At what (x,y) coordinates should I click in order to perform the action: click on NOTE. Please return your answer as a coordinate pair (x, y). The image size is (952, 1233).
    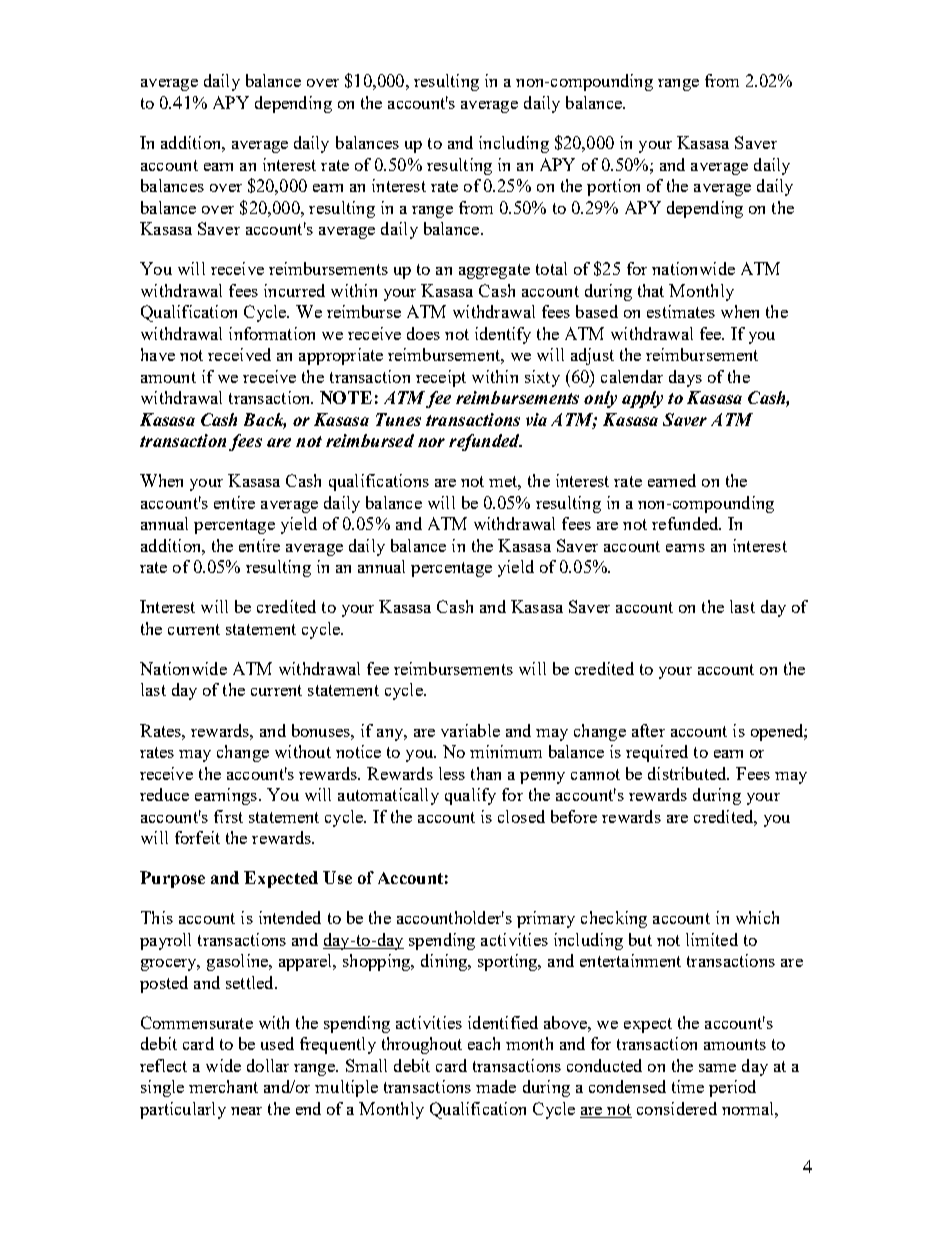
    Looking at the image, I should click on (346, 397).
